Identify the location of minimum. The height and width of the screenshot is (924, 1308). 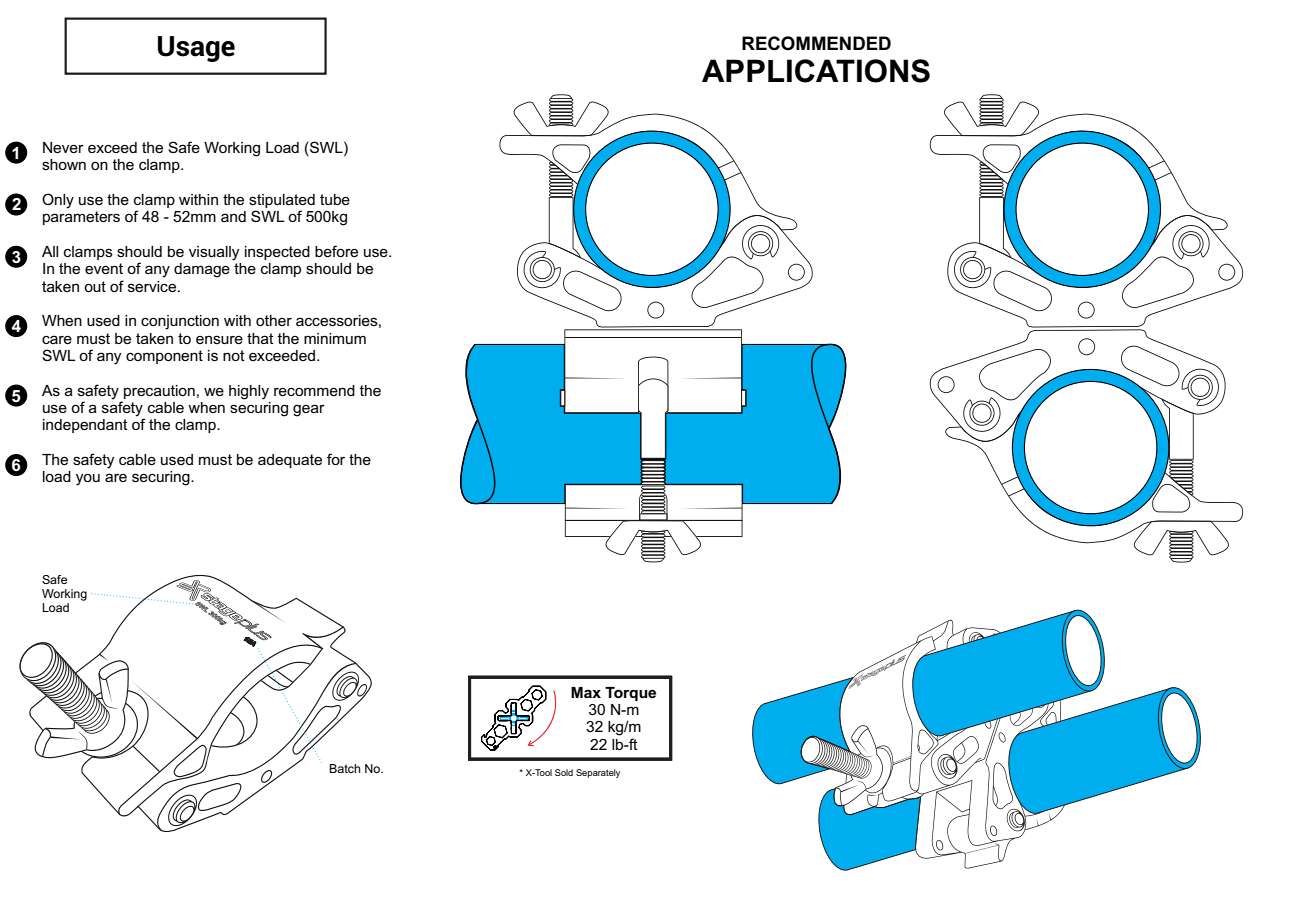
(335, 338).
